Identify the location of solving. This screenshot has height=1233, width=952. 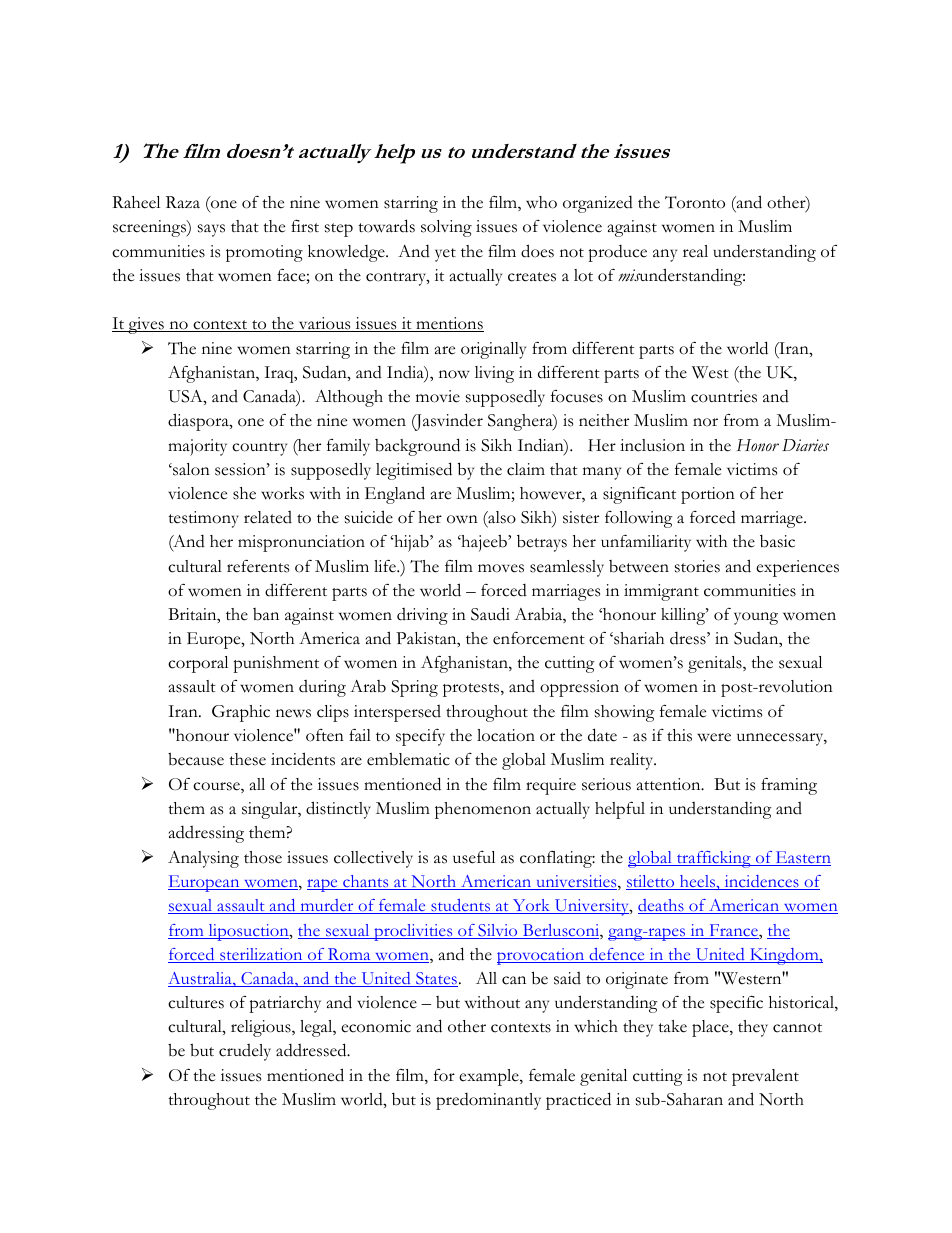
(446, 228).
